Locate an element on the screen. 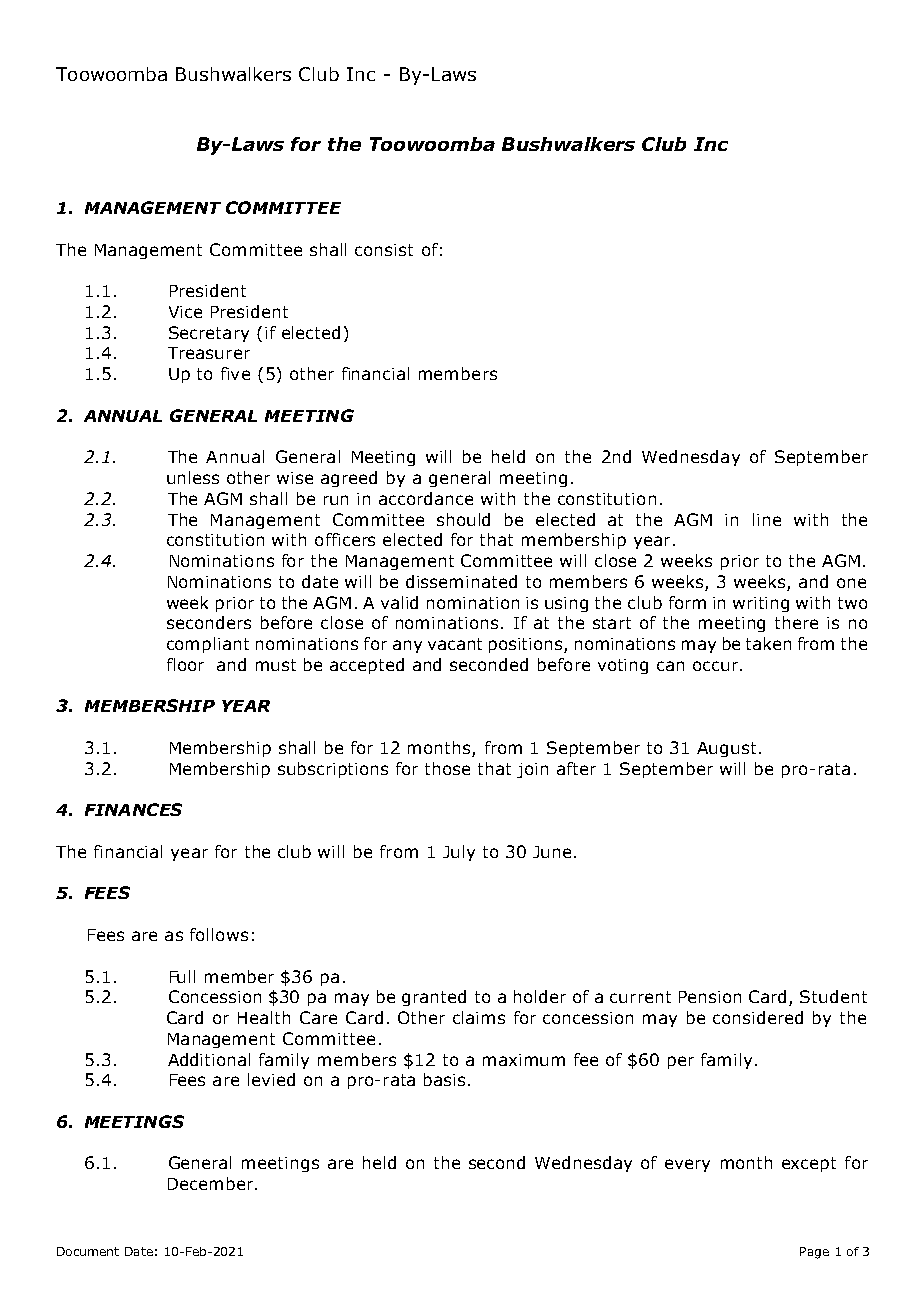  line is located at coordinates (767, 519).
